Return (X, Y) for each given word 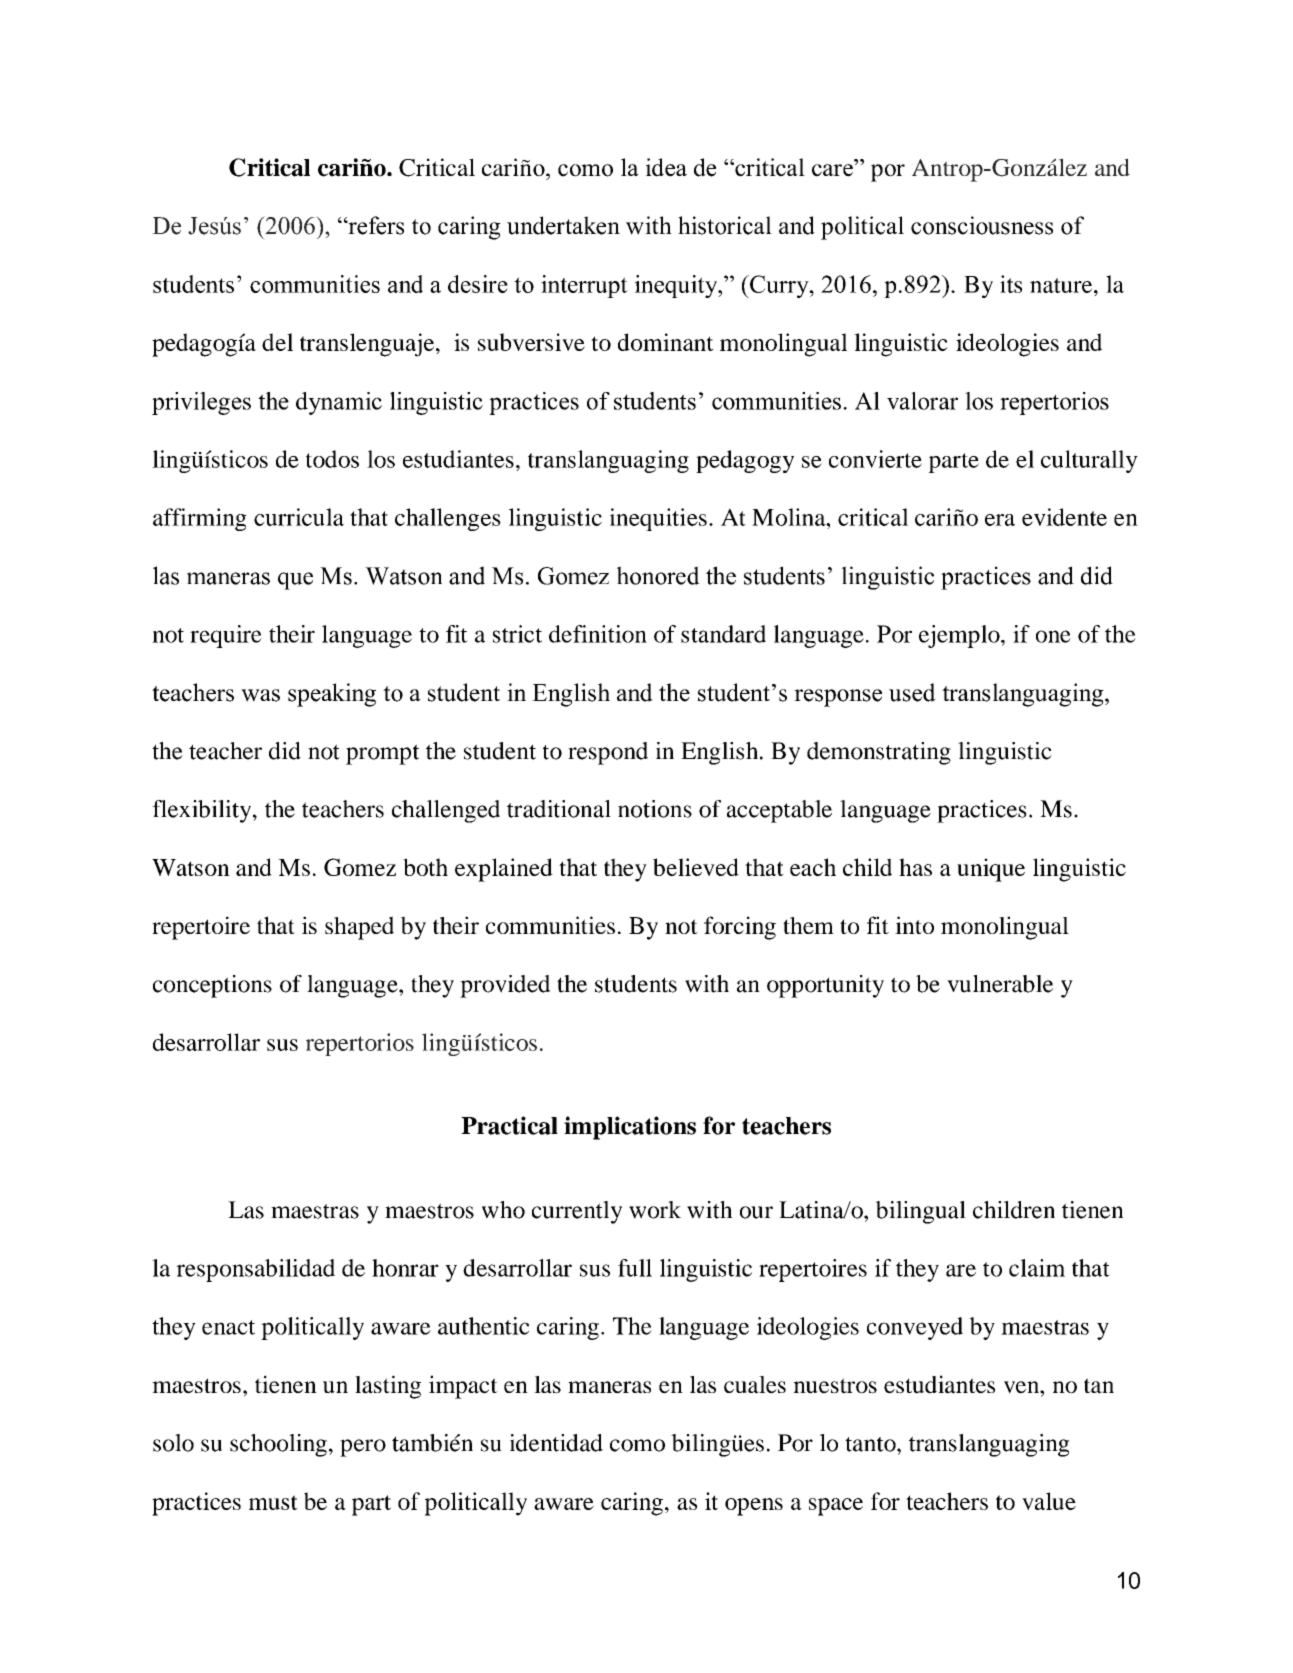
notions (655, 809)
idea (666, 167)
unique (991, 870)
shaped (359, 928)
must (273, 1502)
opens (754, 1507)
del (277, 342)
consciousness (982, 225)
